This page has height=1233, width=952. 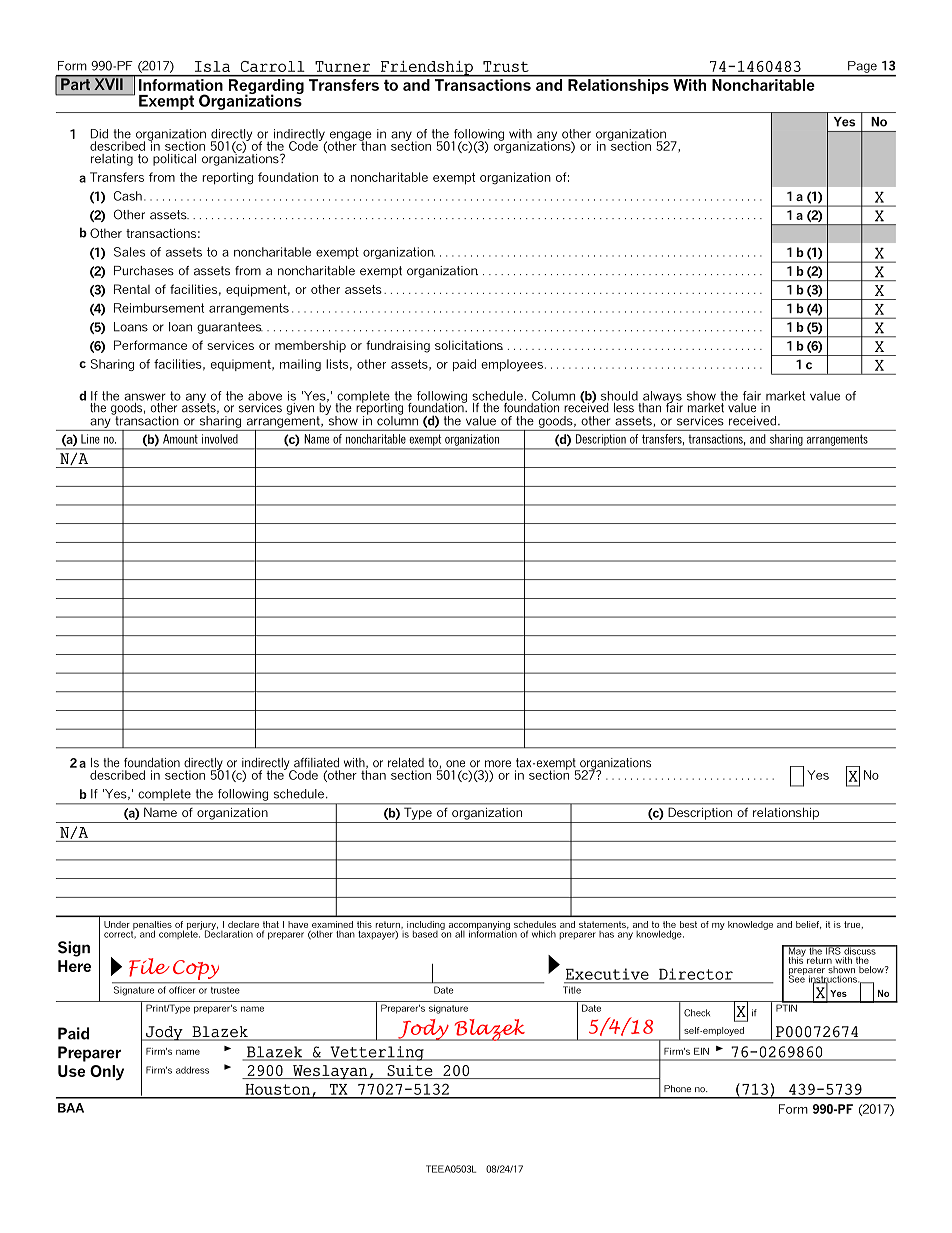 I want to click on less, so click(x=624, y=406).
